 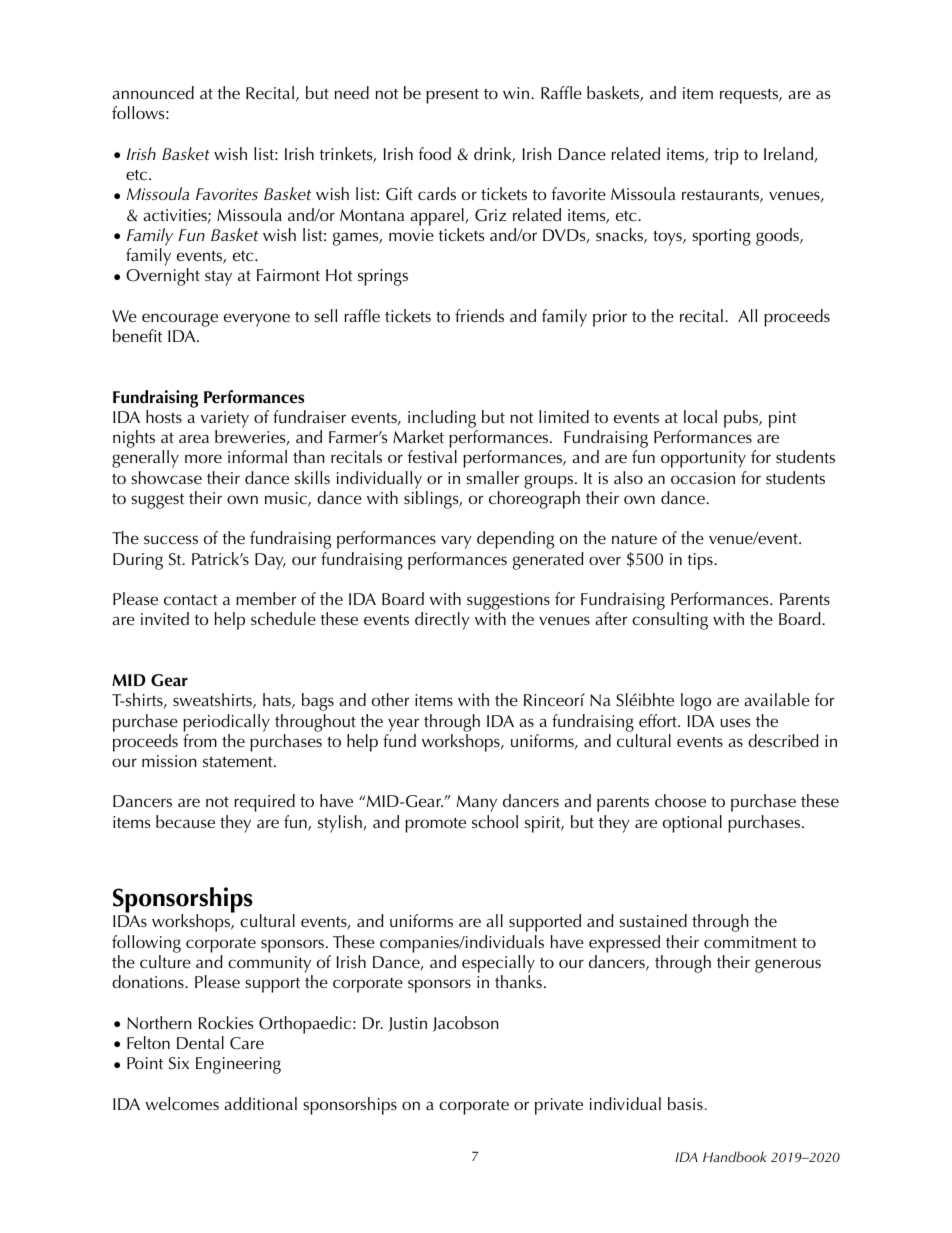 I want to click on promote, so click(x=435, y=825).
